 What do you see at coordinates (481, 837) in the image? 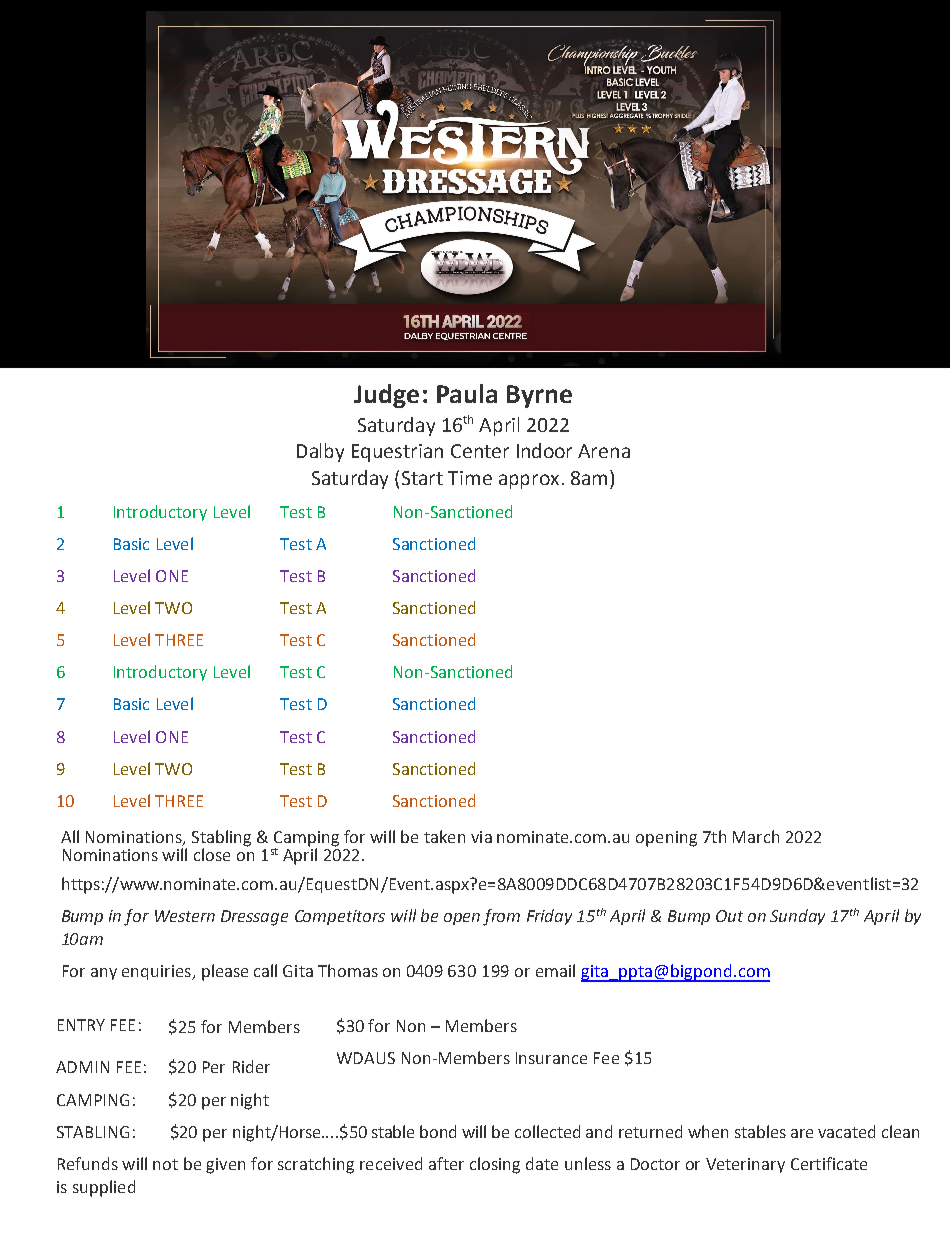
I see `via` at bounding box center [481, 837].
